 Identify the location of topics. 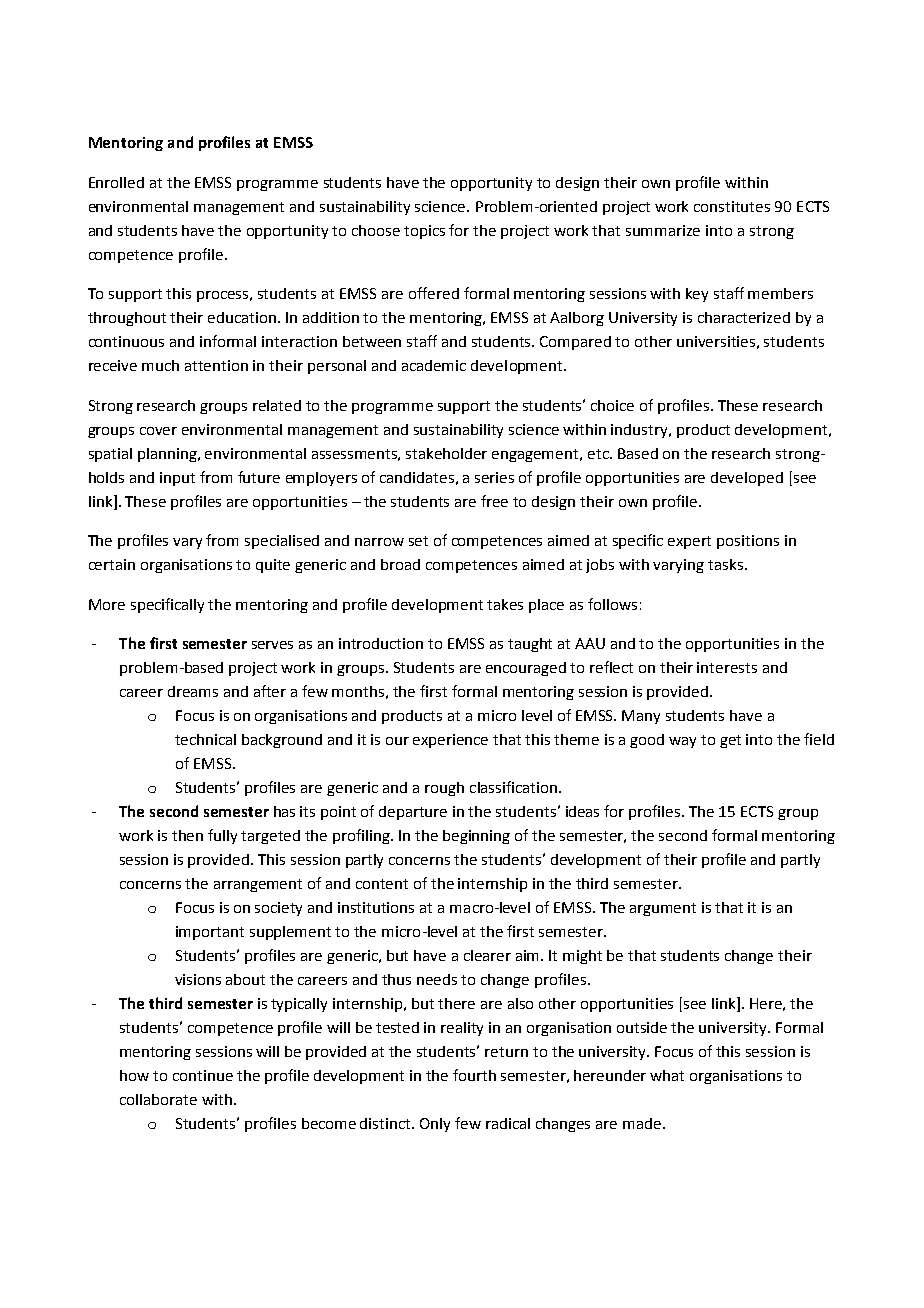
(424, 232).
